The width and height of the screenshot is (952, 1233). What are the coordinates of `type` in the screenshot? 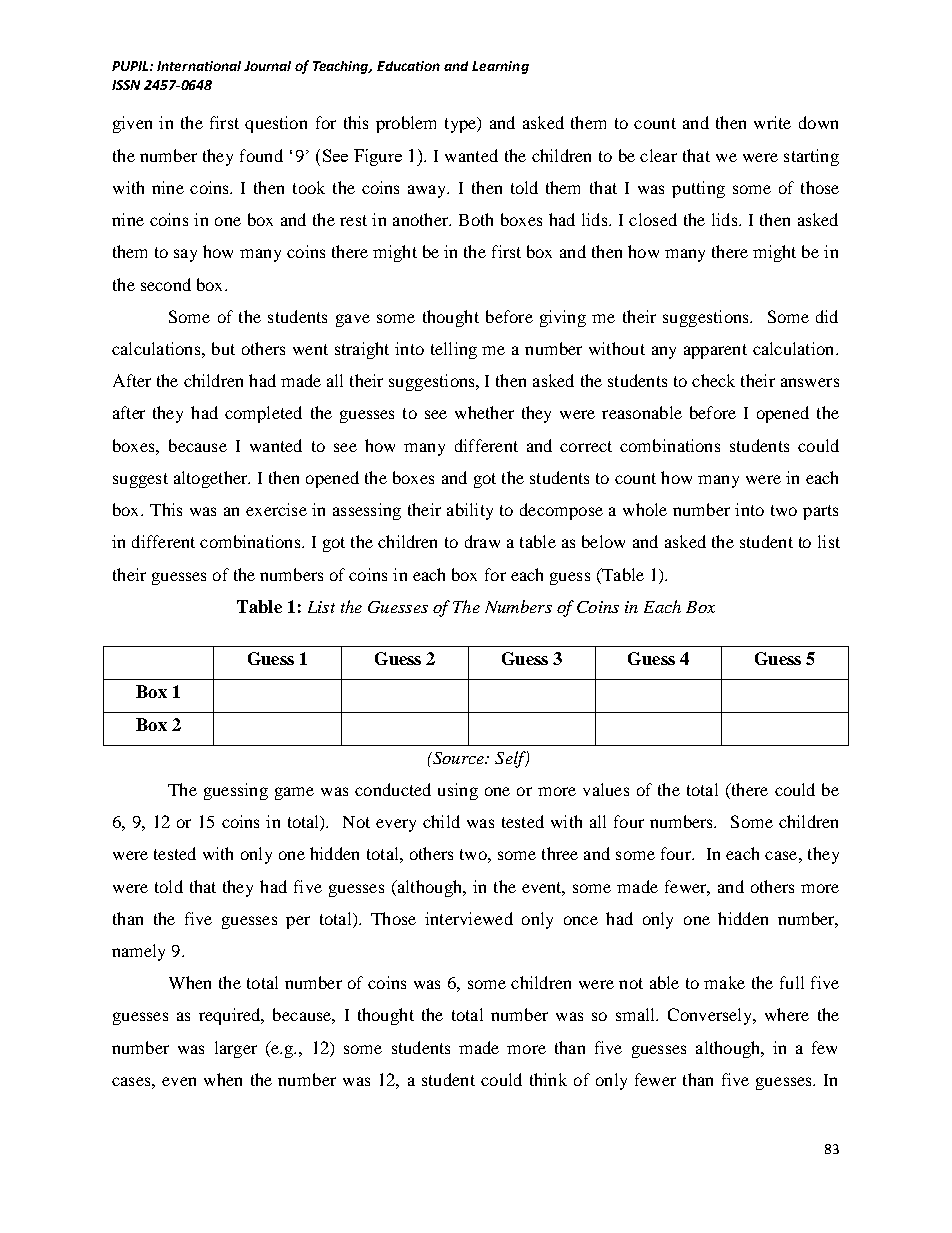 It's located at (461, 125).
